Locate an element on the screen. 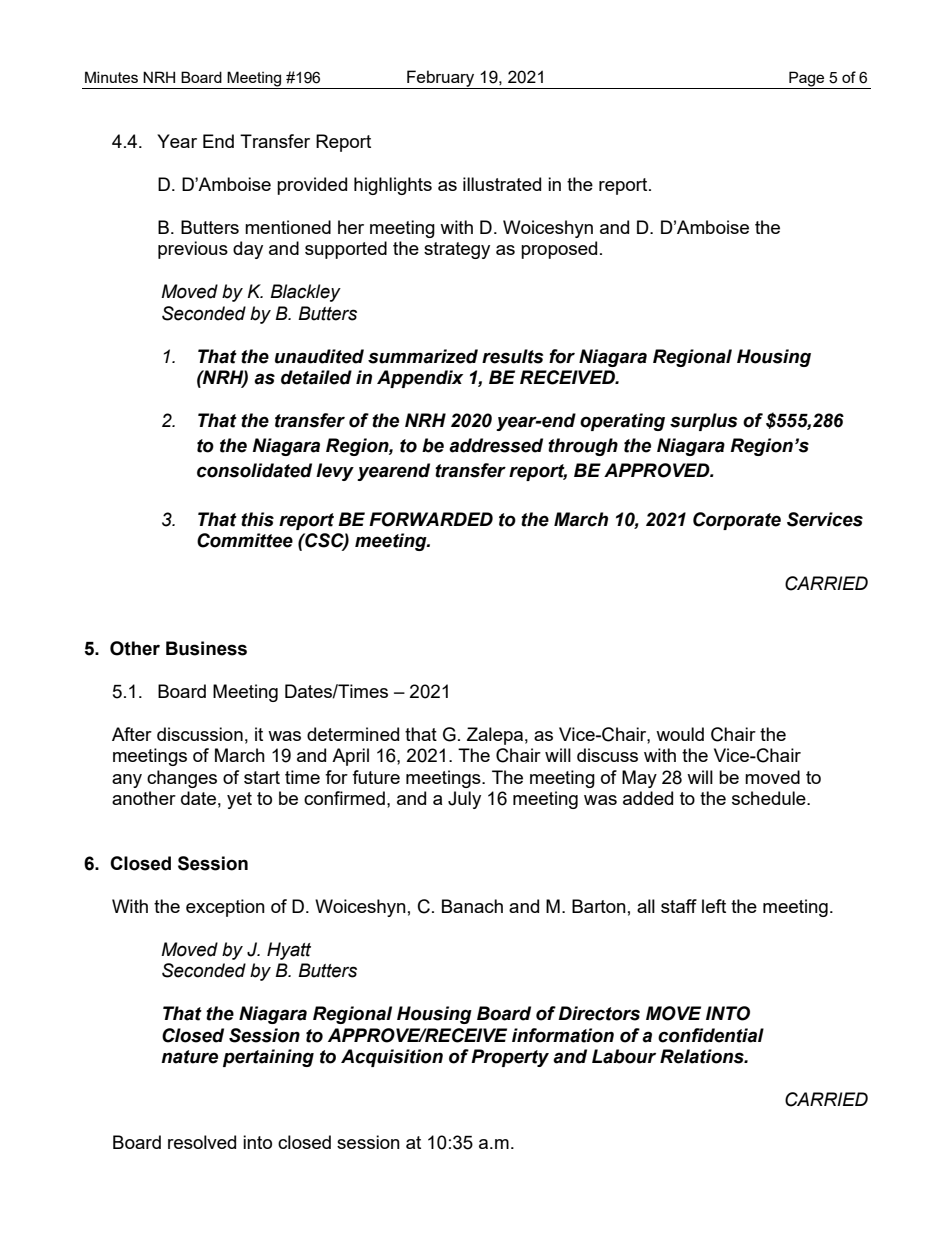  surplus is located at coordinates (704, 422).
